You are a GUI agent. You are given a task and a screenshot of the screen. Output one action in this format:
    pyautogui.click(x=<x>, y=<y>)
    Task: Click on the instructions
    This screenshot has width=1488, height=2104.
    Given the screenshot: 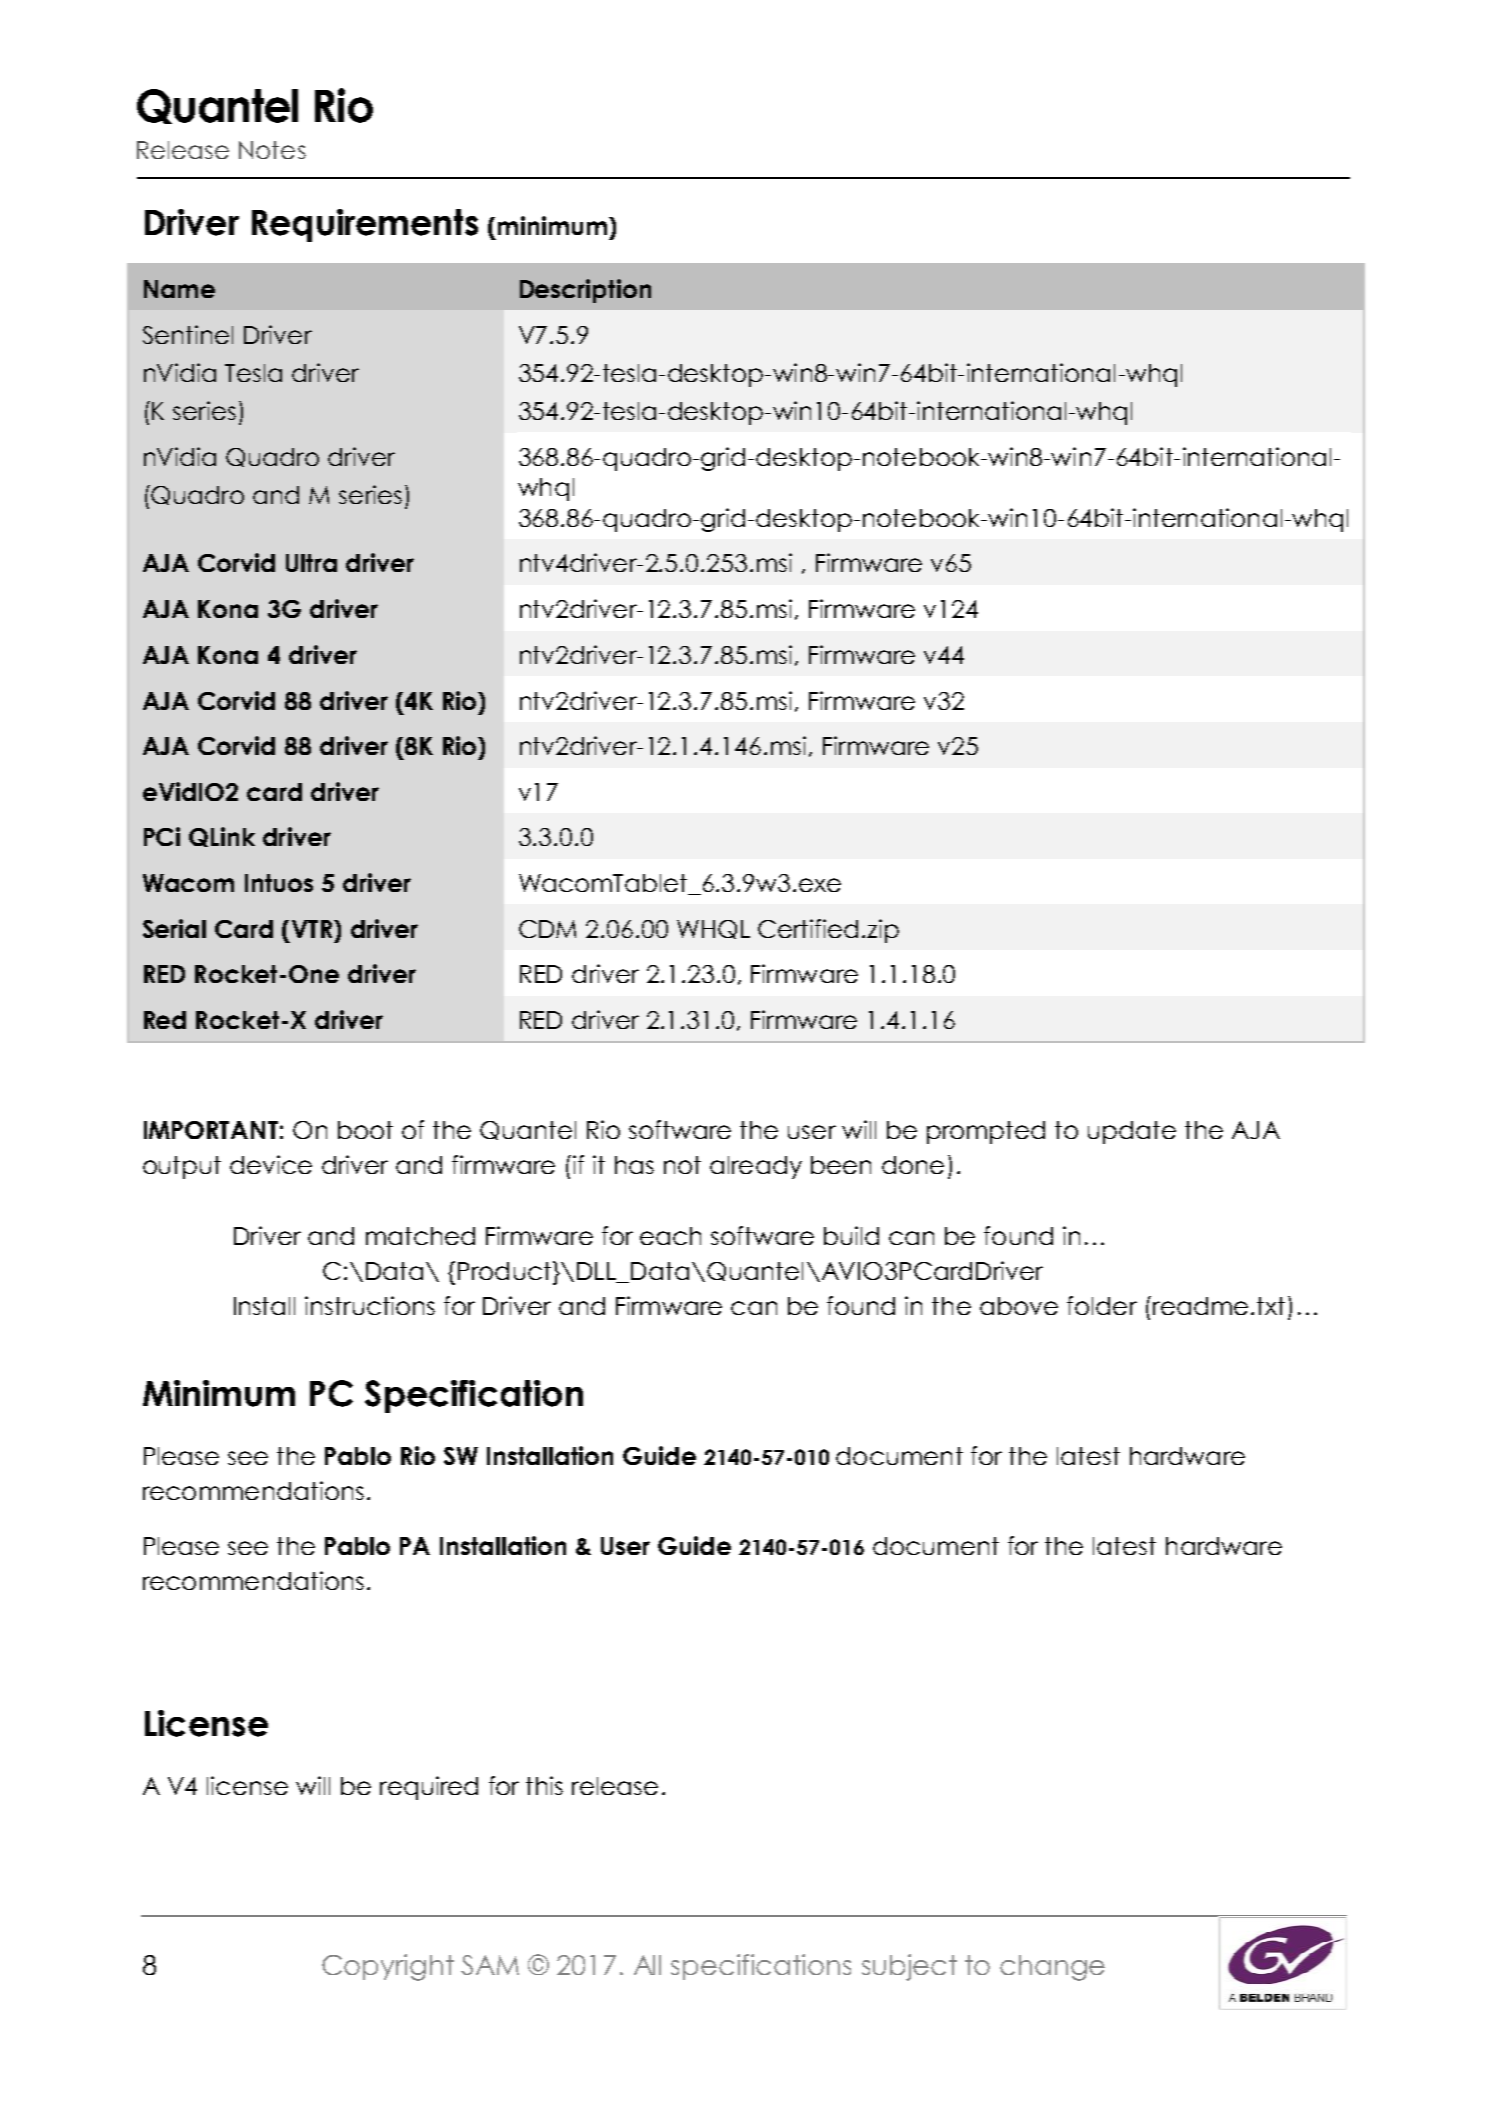 What is the action you would take?
    pyautogui.click(x=370, y=1305)
